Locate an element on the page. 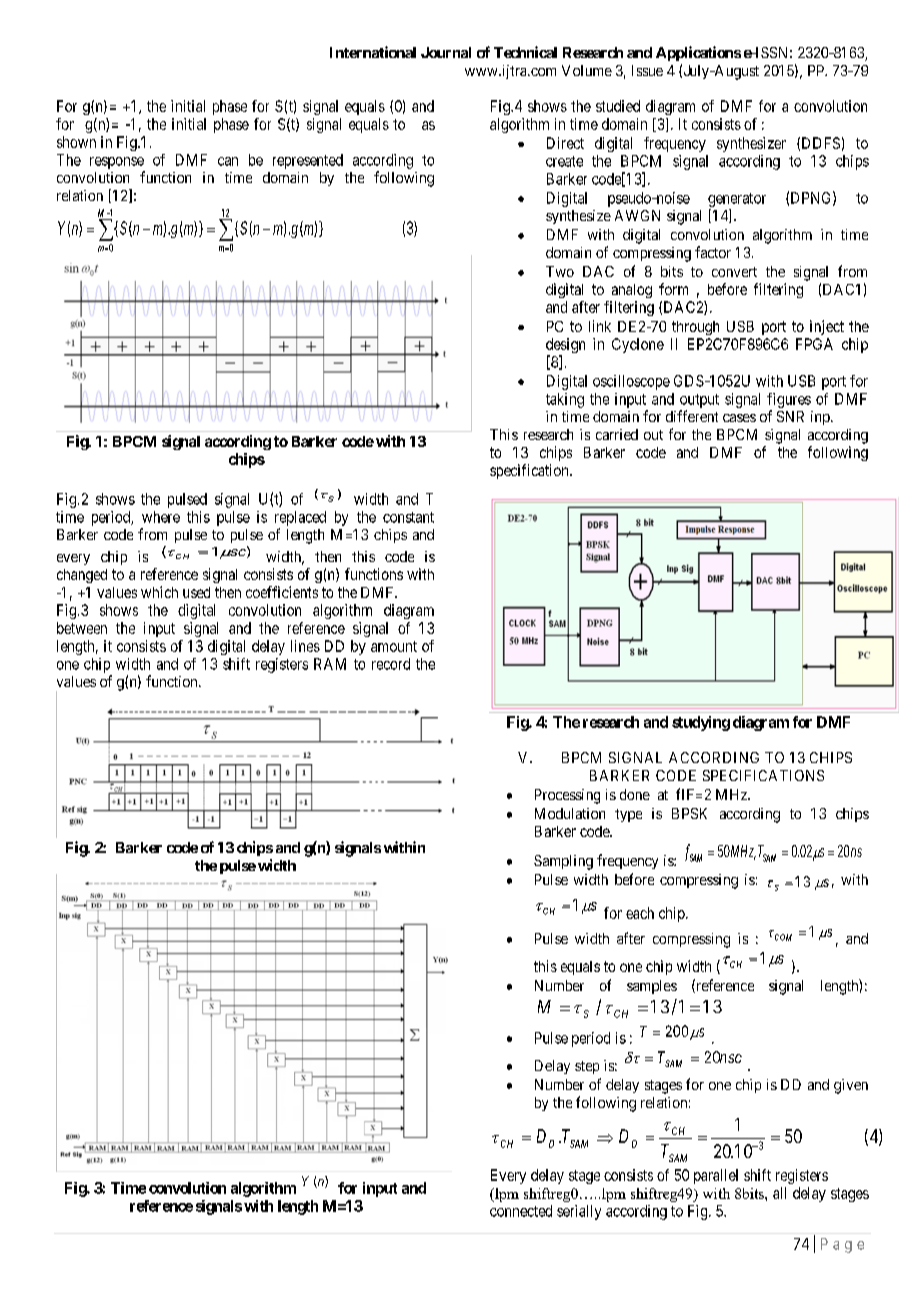 This document has height=1308, width=924. response is located at coordinates (117, 163).
